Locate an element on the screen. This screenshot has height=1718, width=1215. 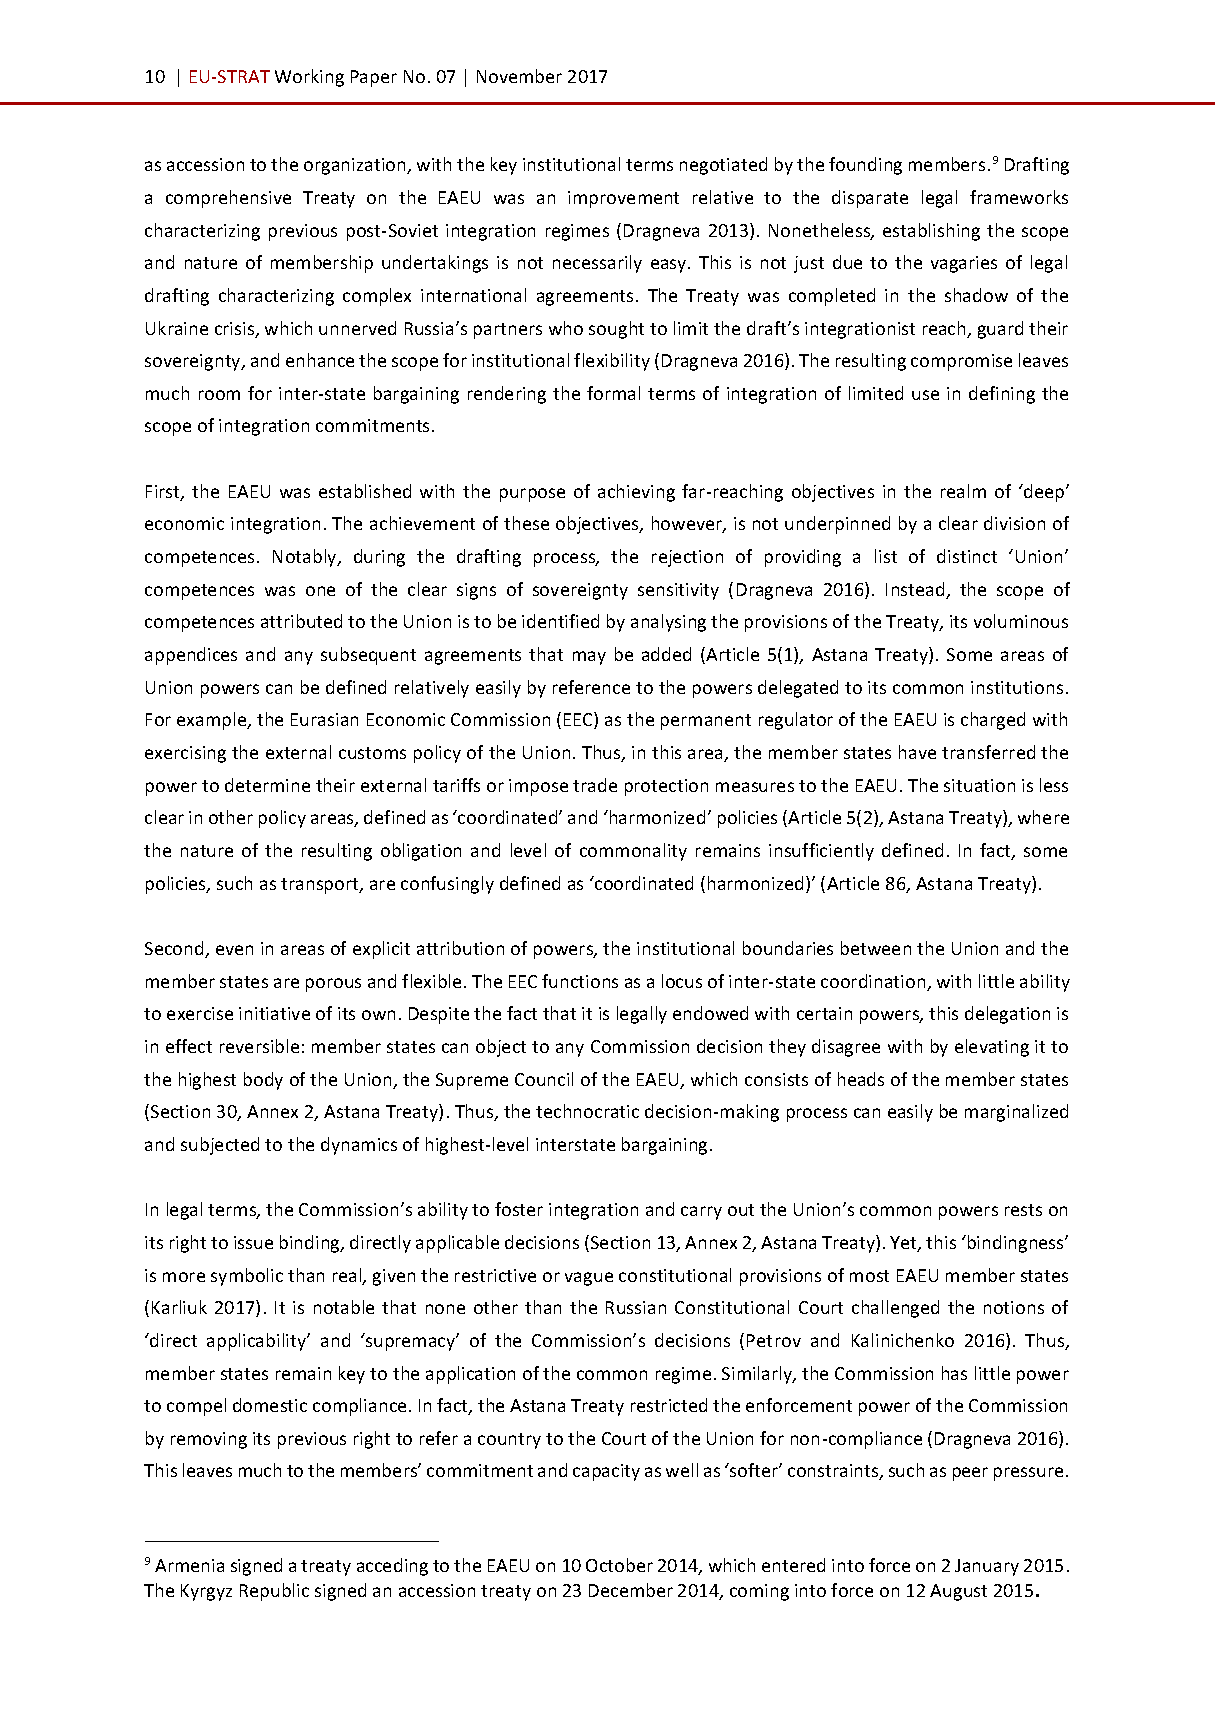
determine is located at coordinates (267, 785).
